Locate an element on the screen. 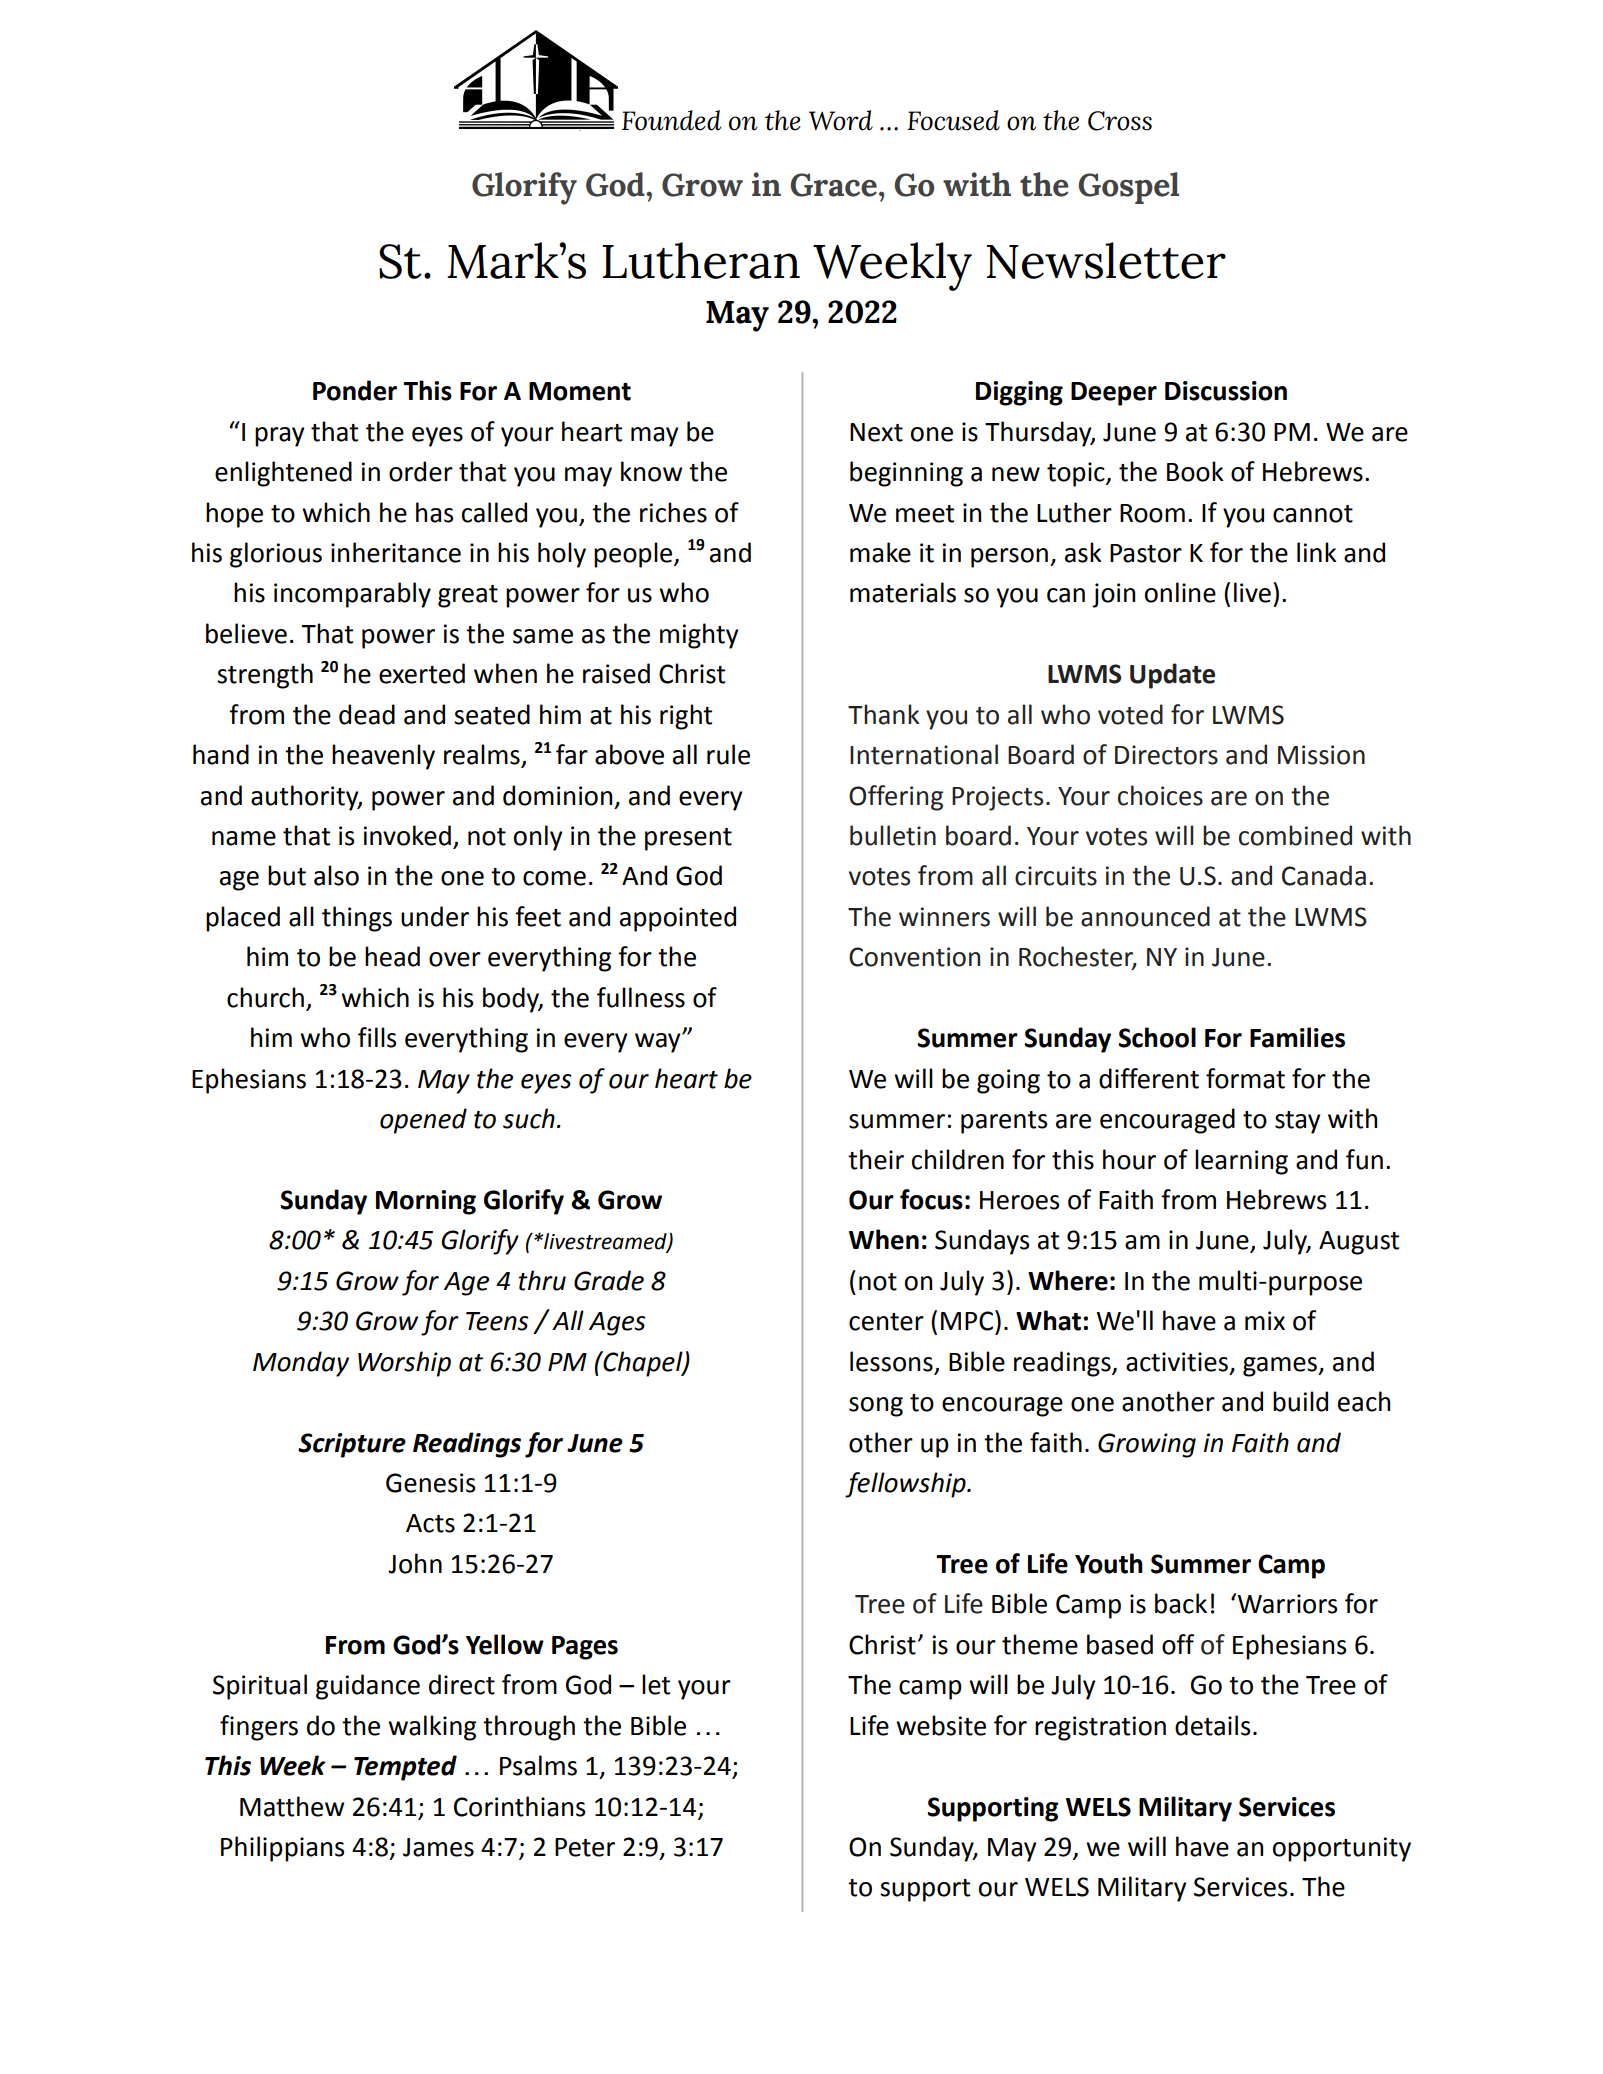 The image size is (1603, 2074). website is located at coordinates (941, 1725).
